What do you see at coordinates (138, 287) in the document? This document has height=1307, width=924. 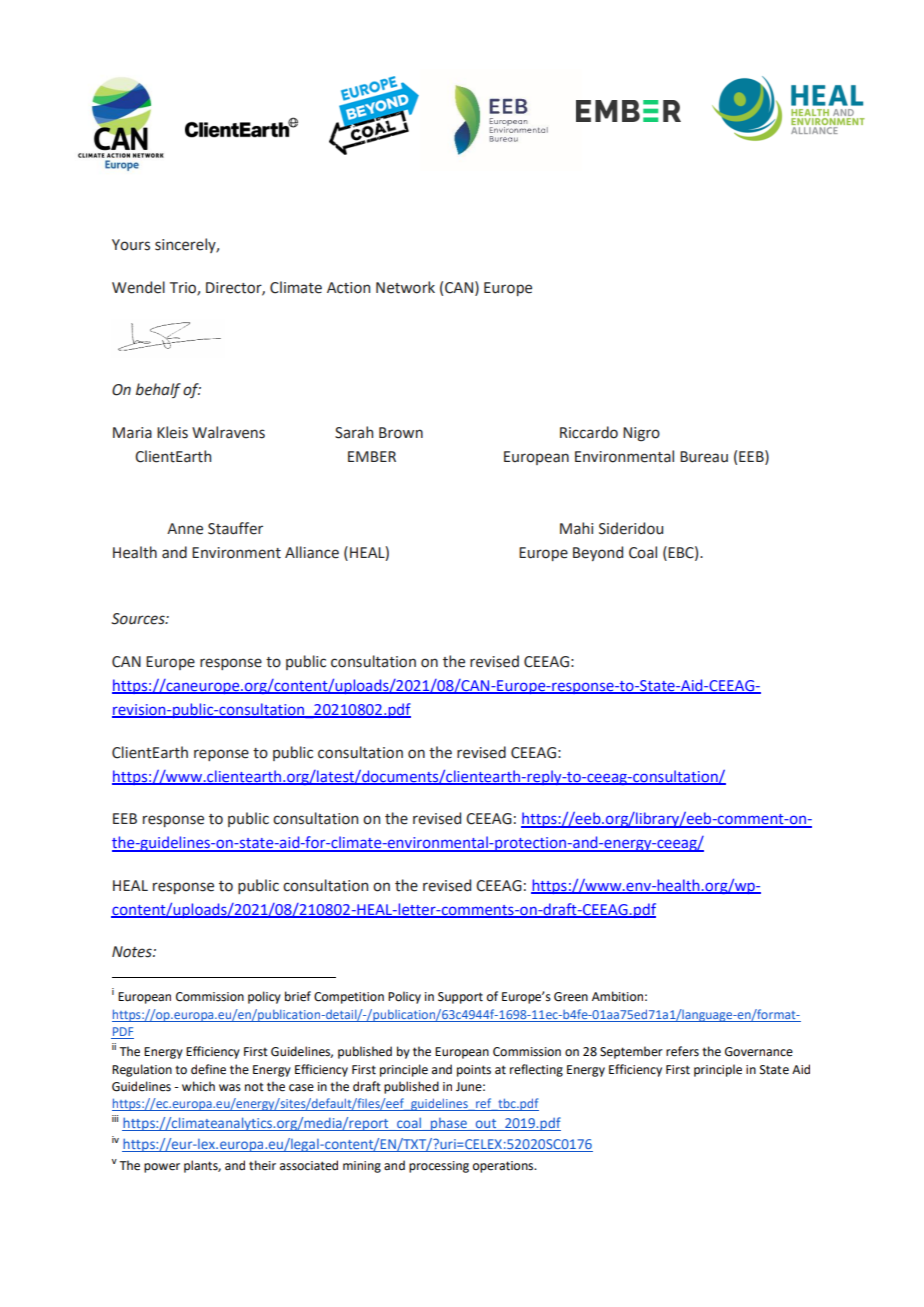 I see `Wendel` at bounding box center [138, 287].
